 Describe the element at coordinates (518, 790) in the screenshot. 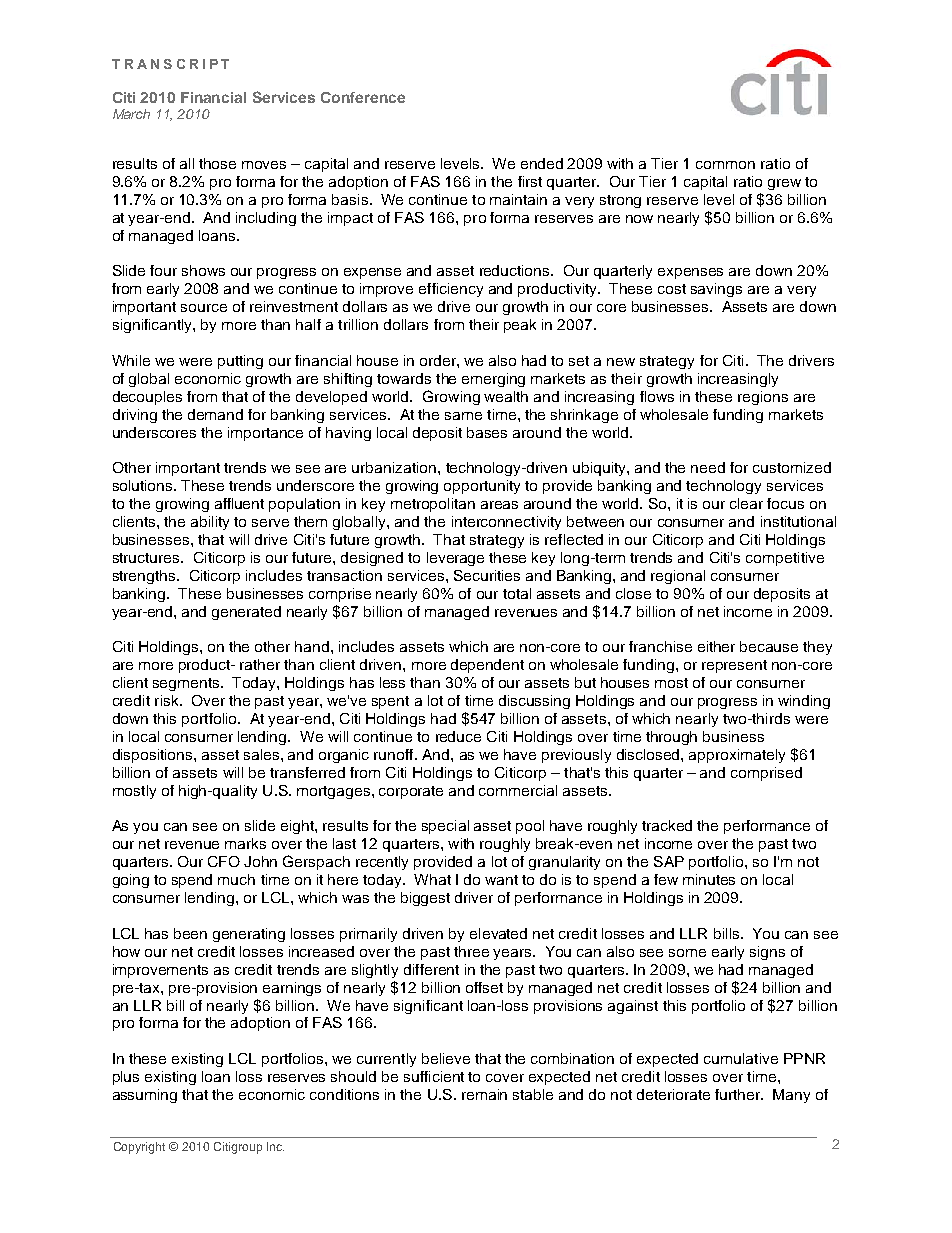

I see `commercial` at that location.
